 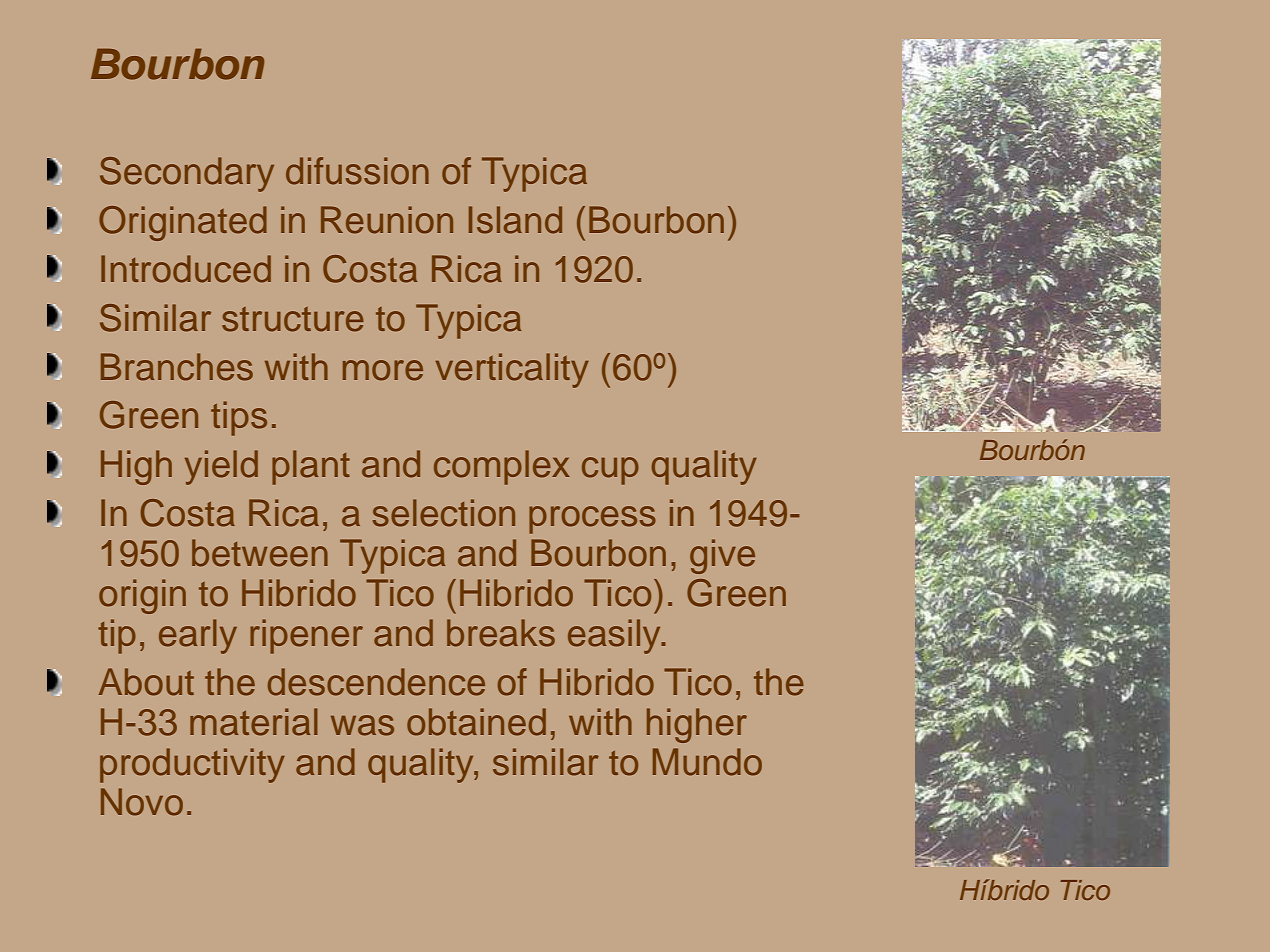 What do you see at coordinates (476, 722) in the screenshot?
I see `obtained` at bounding box center [476, 722].
